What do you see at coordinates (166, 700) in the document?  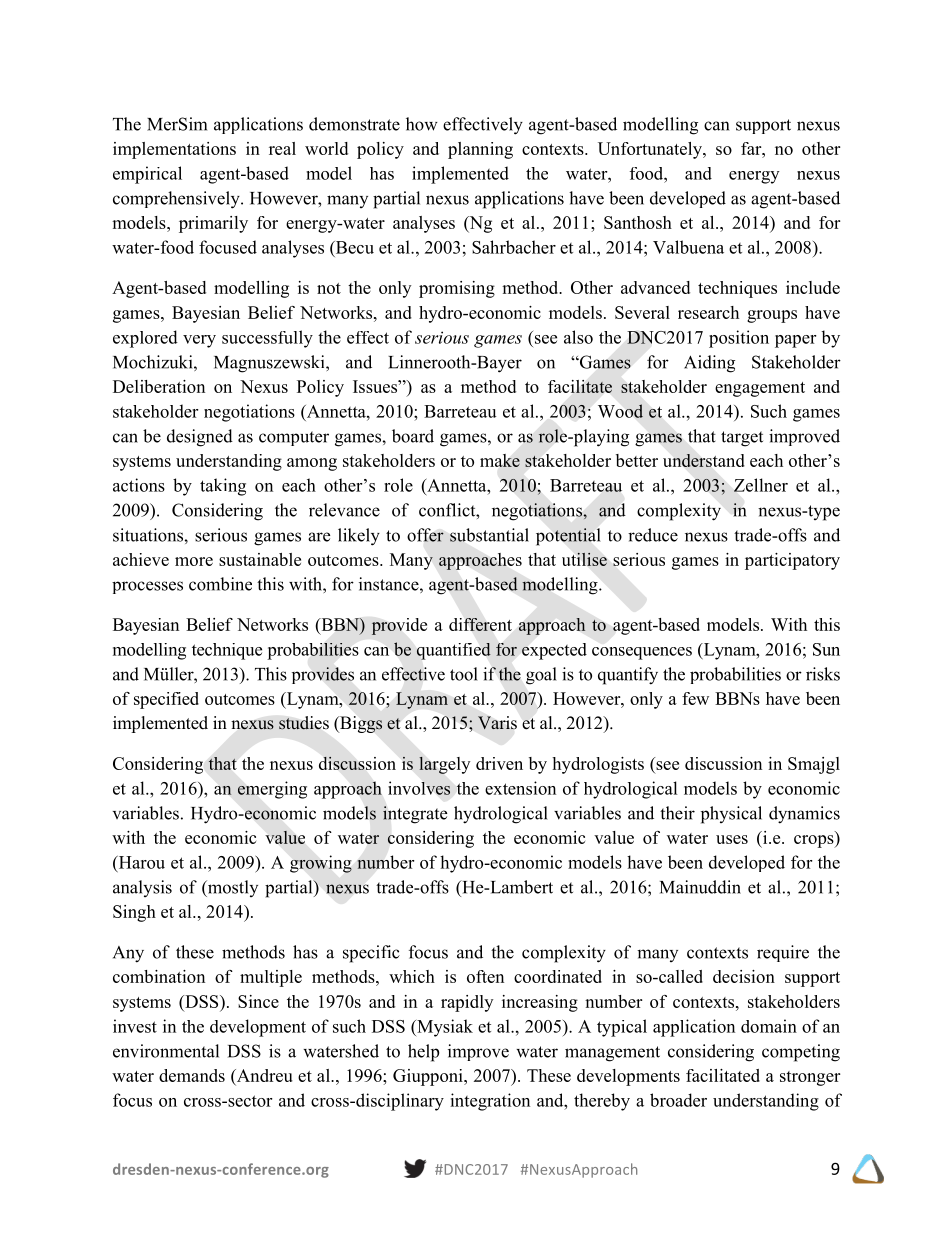 I see `specified` at bounding box center [166, 700].
